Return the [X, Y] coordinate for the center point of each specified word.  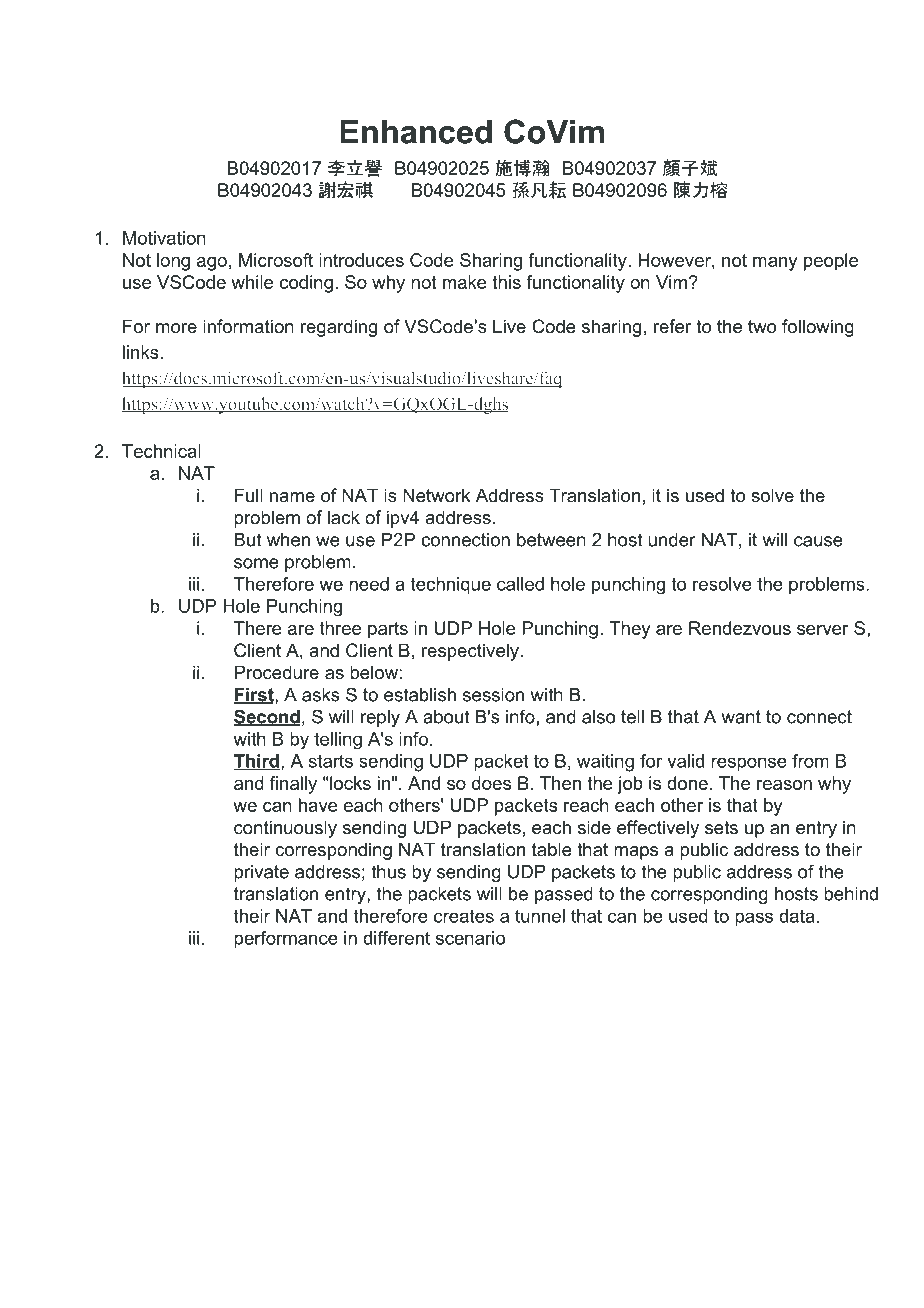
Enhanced [416, 132]
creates [464, 916]
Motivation [164, 238]
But [248, 540]
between [551, 540]
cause [818, 541]
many [775, 264]
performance [286, 940]
